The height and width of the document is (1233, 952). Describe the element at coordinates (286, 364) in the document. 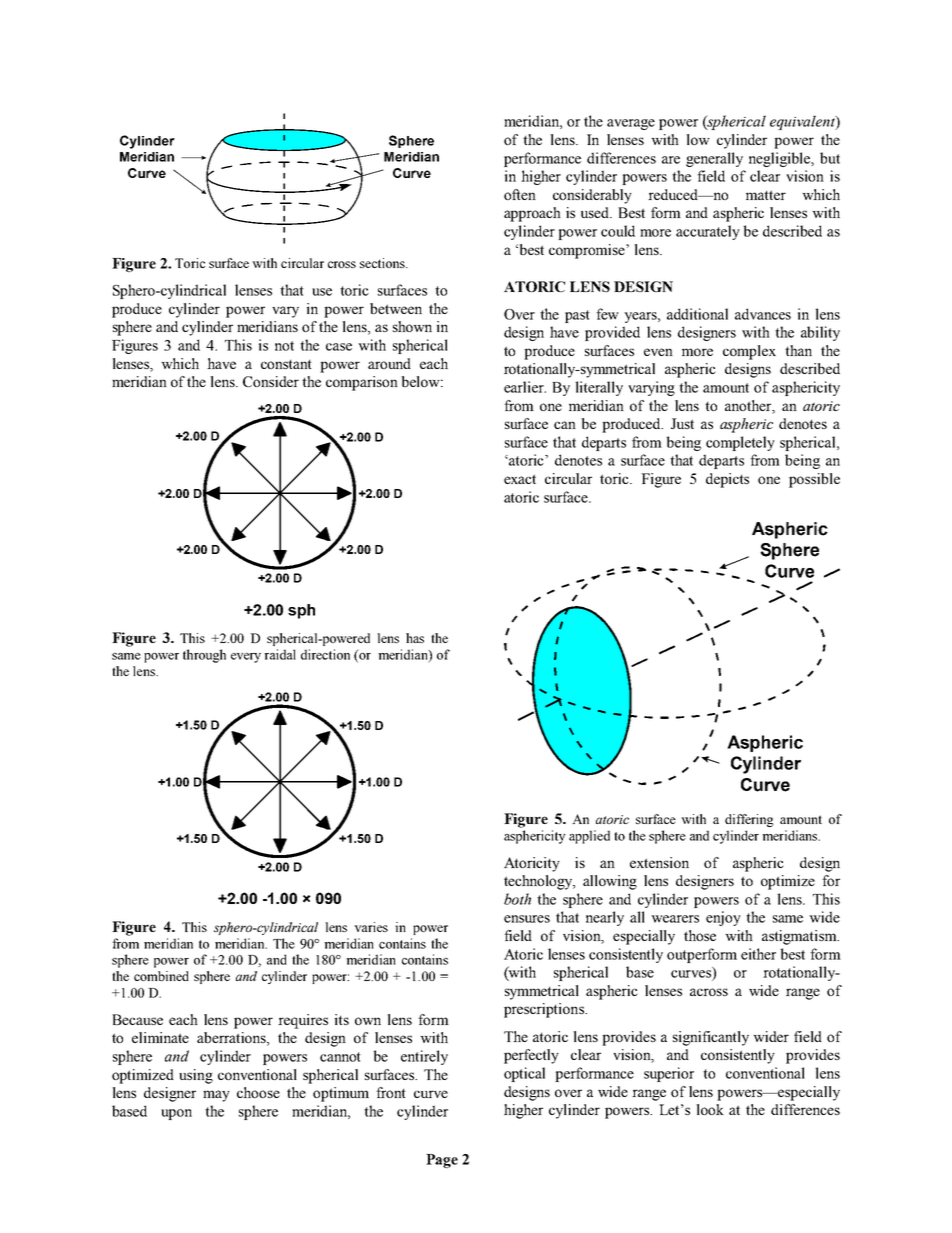

I see `constant` at that location.
